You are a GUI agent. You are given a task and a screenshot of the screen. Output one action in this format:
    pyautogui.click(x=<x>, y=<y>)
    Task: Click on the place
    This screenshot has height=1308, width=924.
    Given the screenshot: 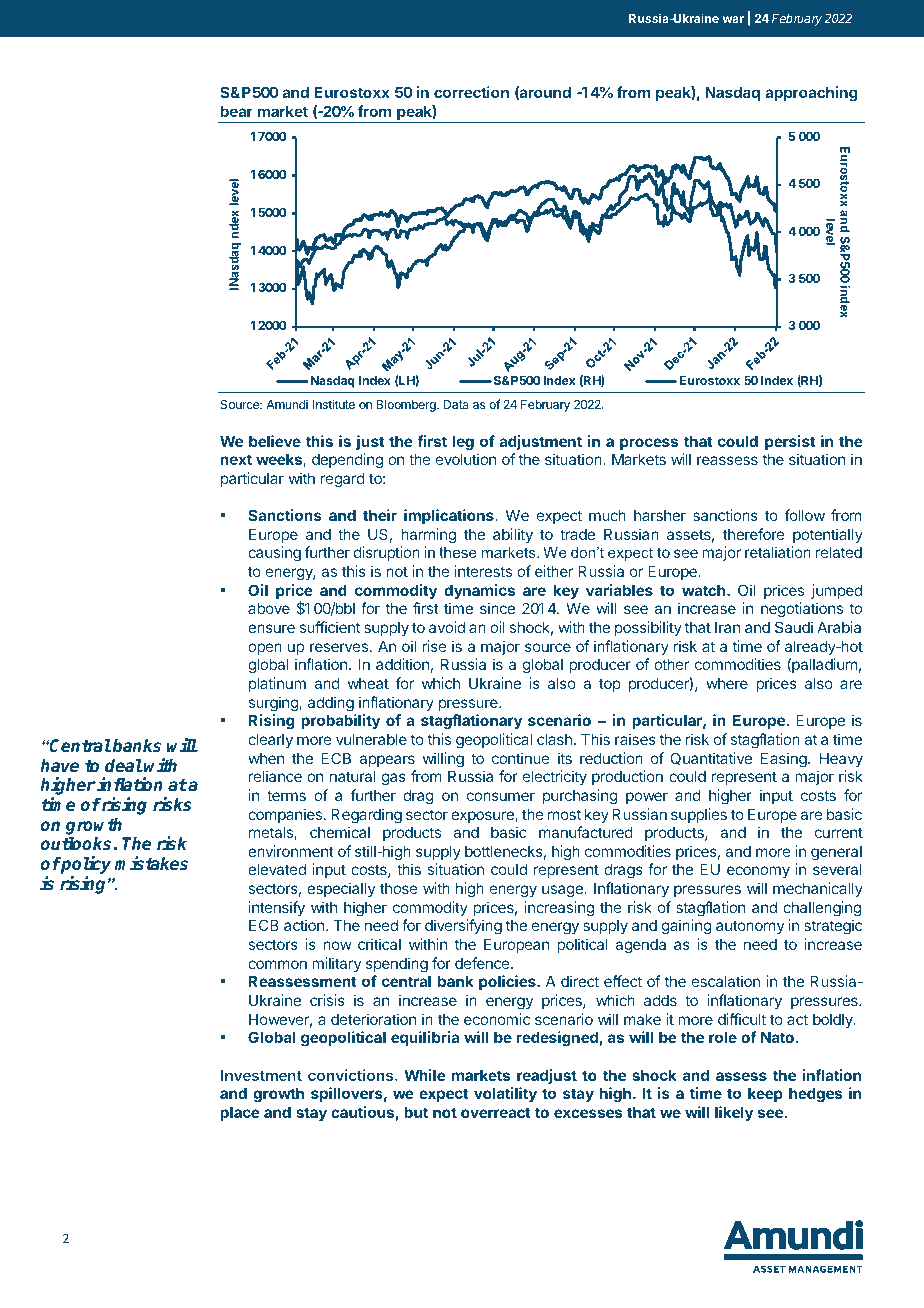 What is the action you would take?
    pyautogui.click(x=240, y=1113)
